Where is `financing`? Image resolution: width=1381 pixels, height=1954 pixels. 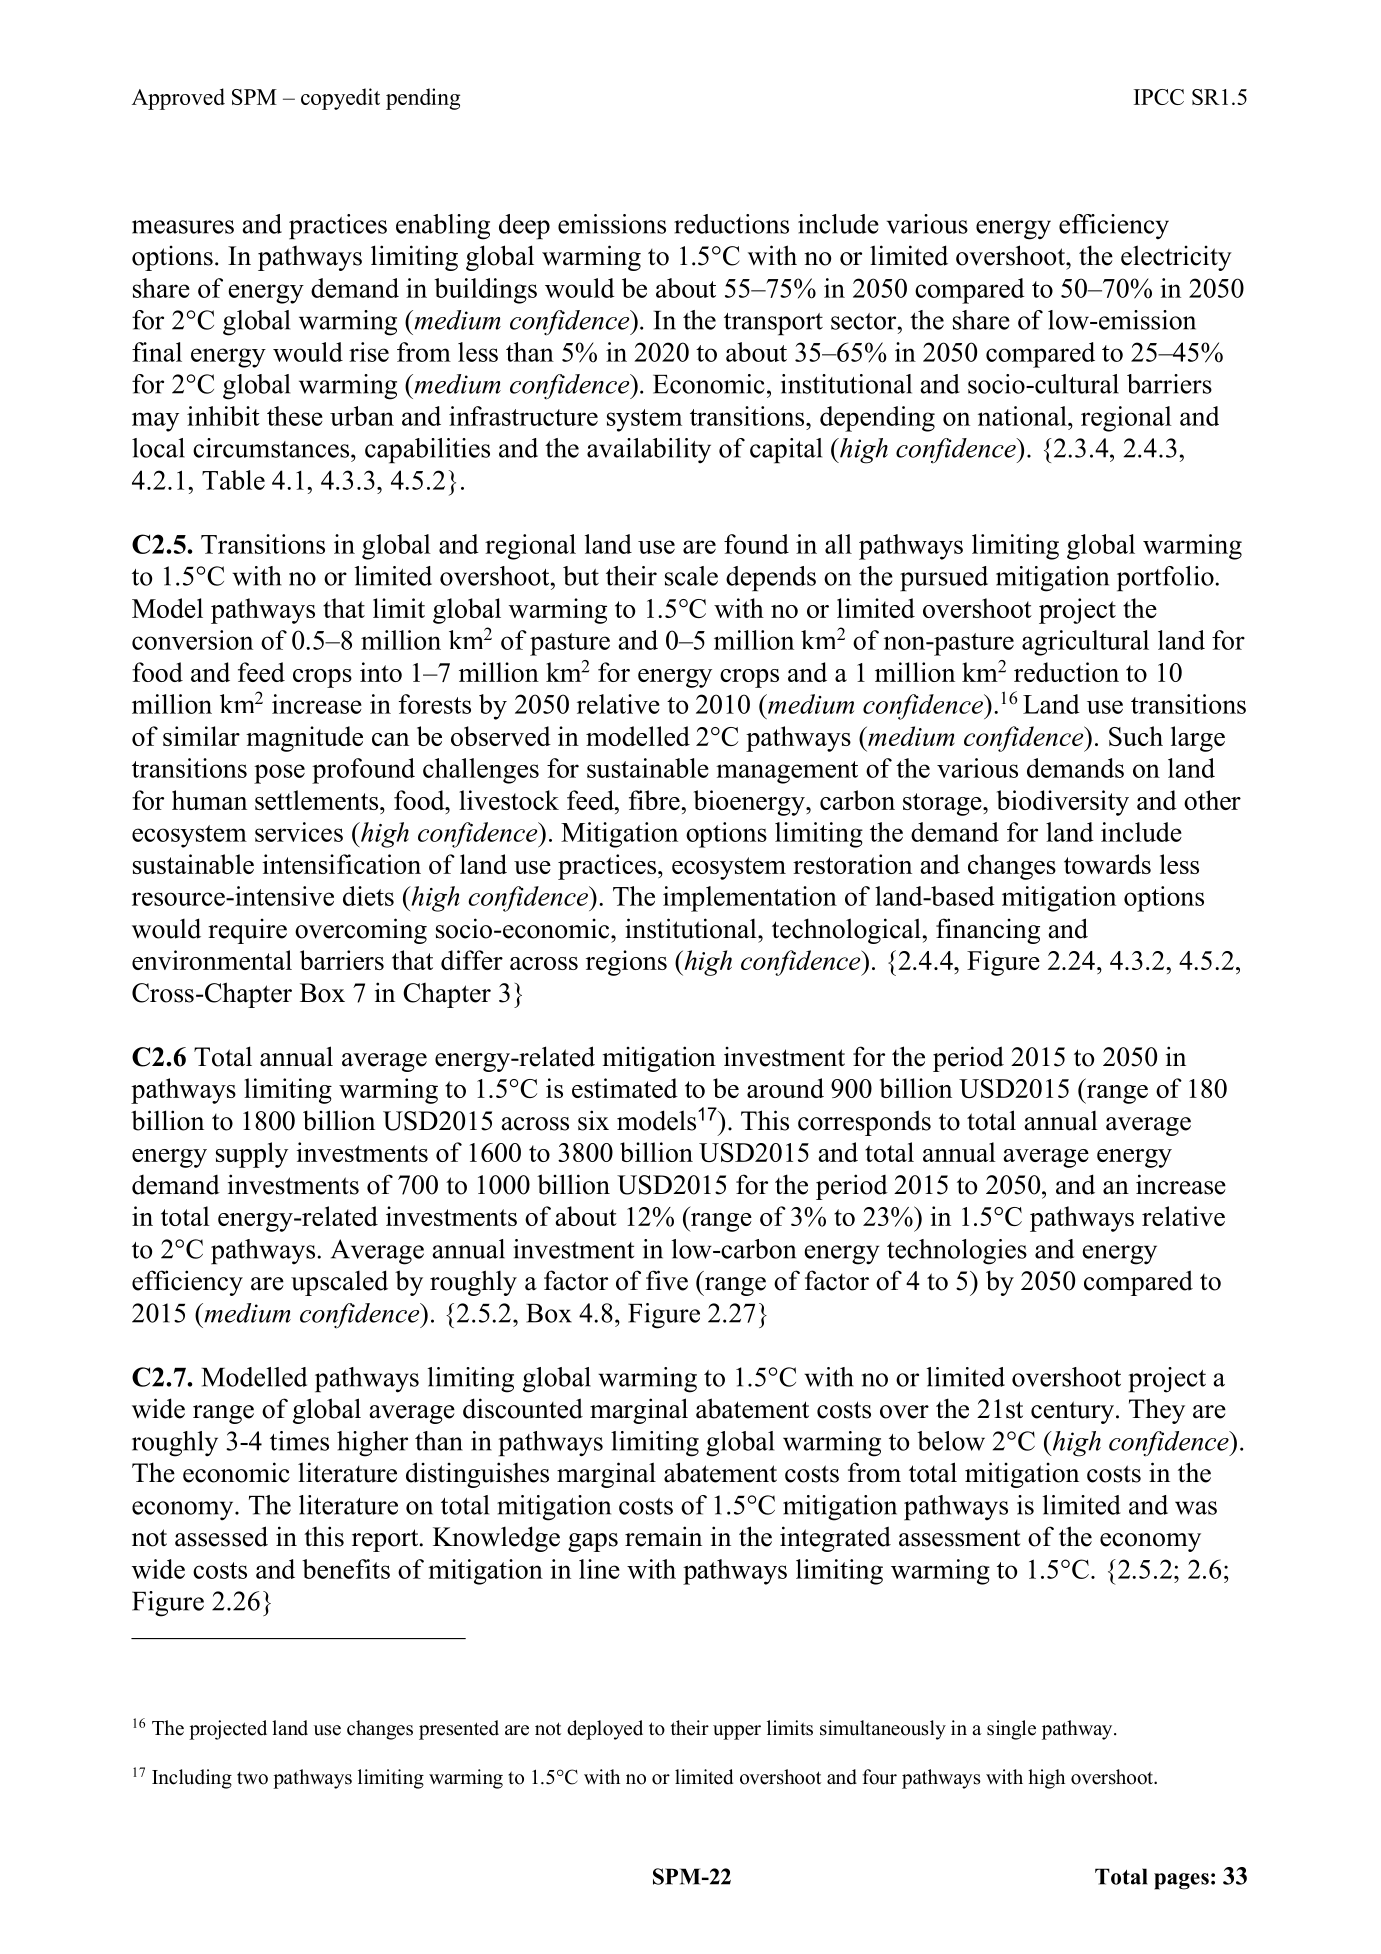
financing is located at coordinates (988, 931).
